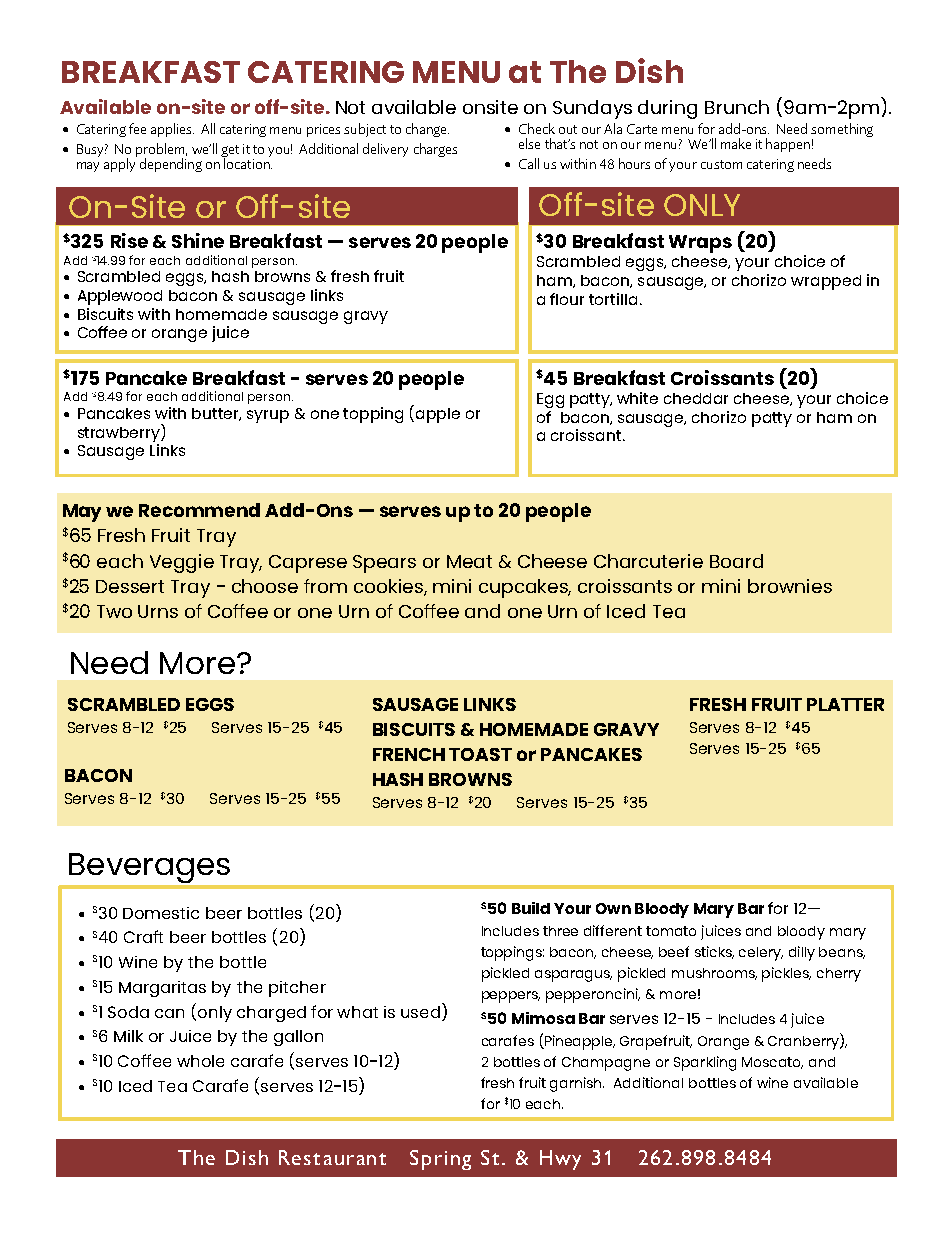  What do you see at coordinates (531, 908) in the page?
I see `Build` at bounding box center [531, 908].
